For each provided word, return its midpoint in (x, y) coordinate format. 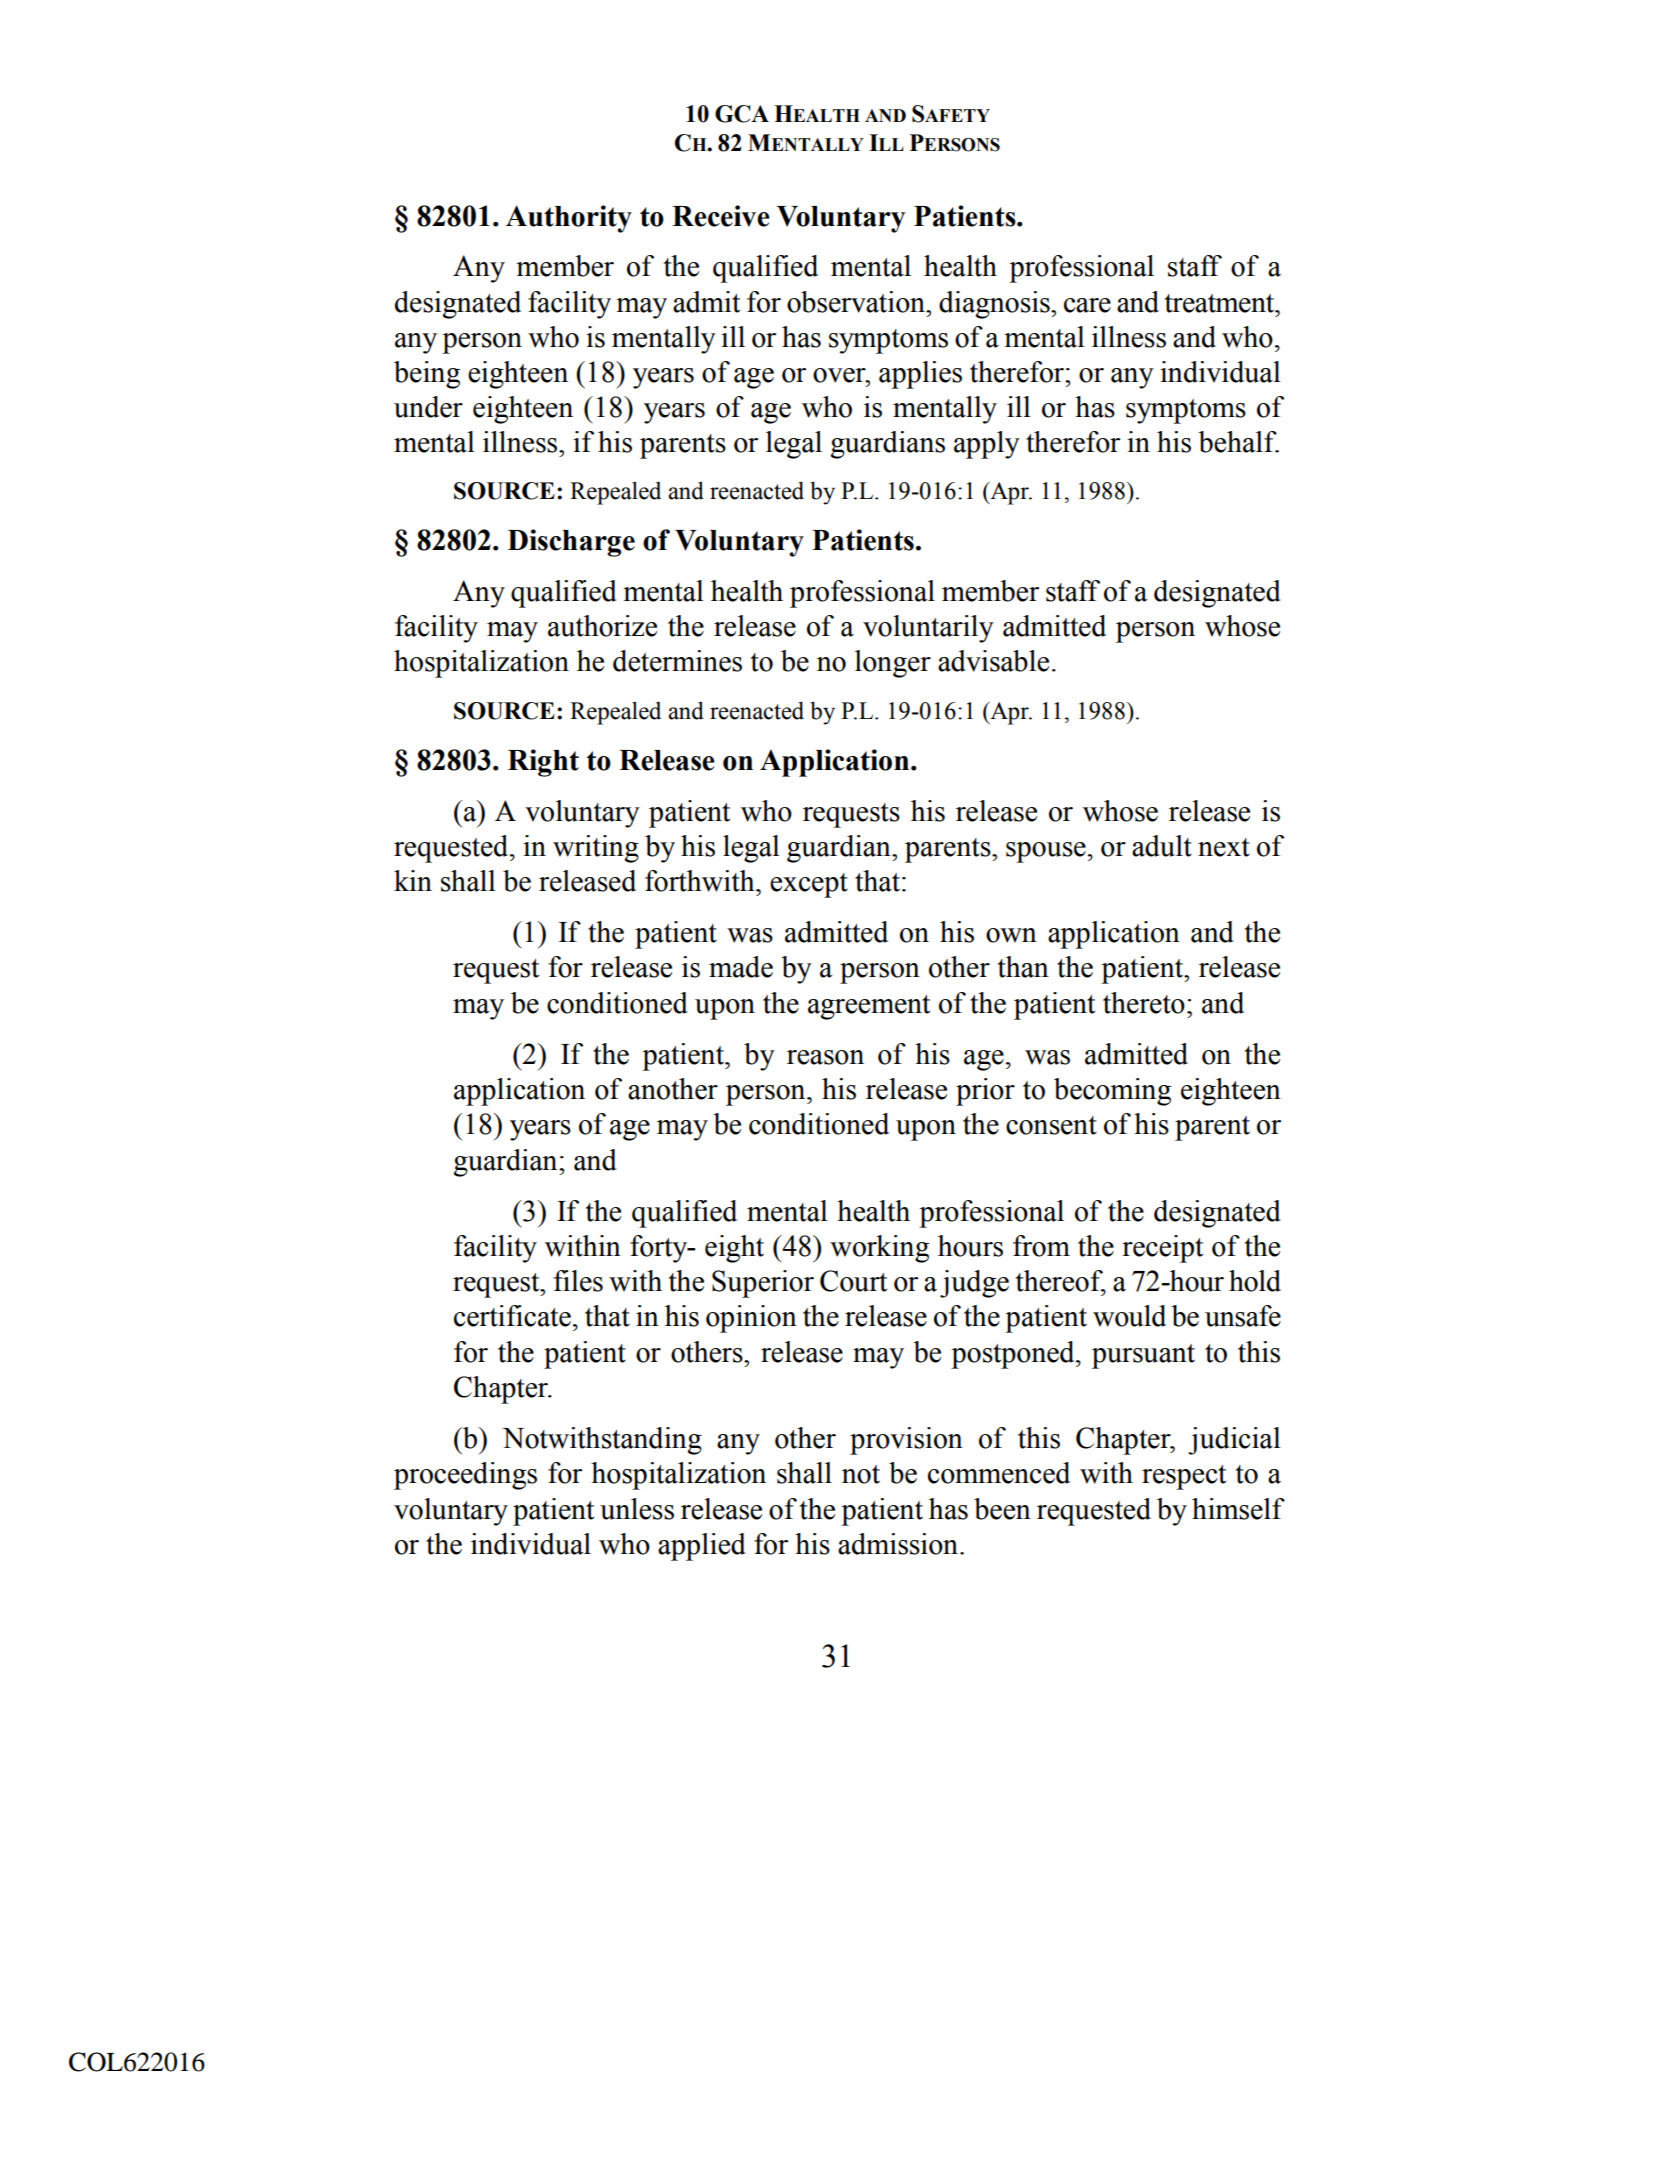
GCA (742, 114)
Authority (569, 219)
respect (1184, 1477)
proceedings (465, 1476)
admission (899, 1544)
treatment (1221, 303)
